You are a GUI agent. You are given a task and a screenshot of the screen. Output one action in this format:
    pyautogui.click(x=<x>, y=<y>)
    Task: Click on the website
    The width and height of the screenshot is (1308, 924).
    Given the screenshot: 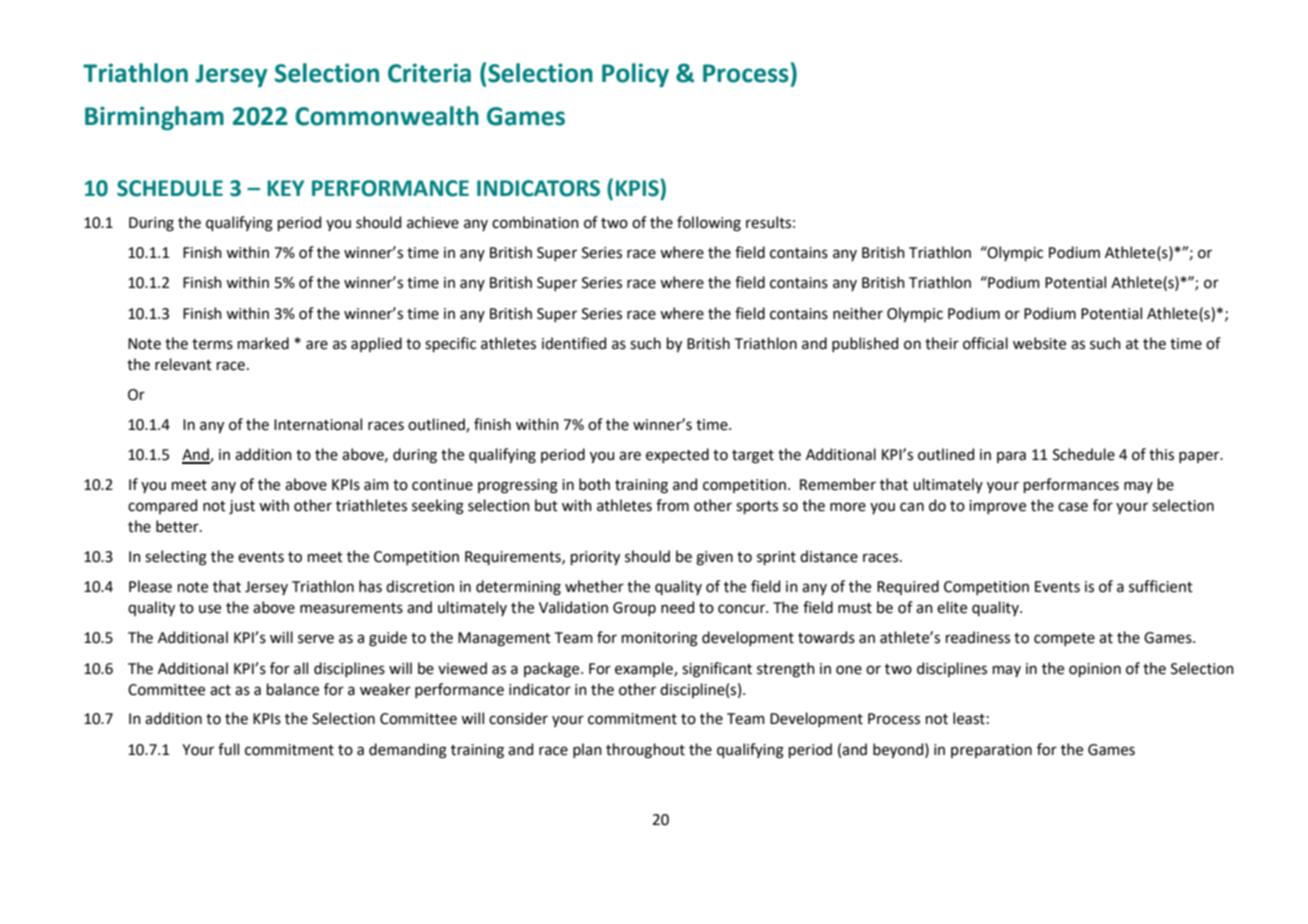 What is the action you would take?
    pyautogui.click(x=1039, y=343)
